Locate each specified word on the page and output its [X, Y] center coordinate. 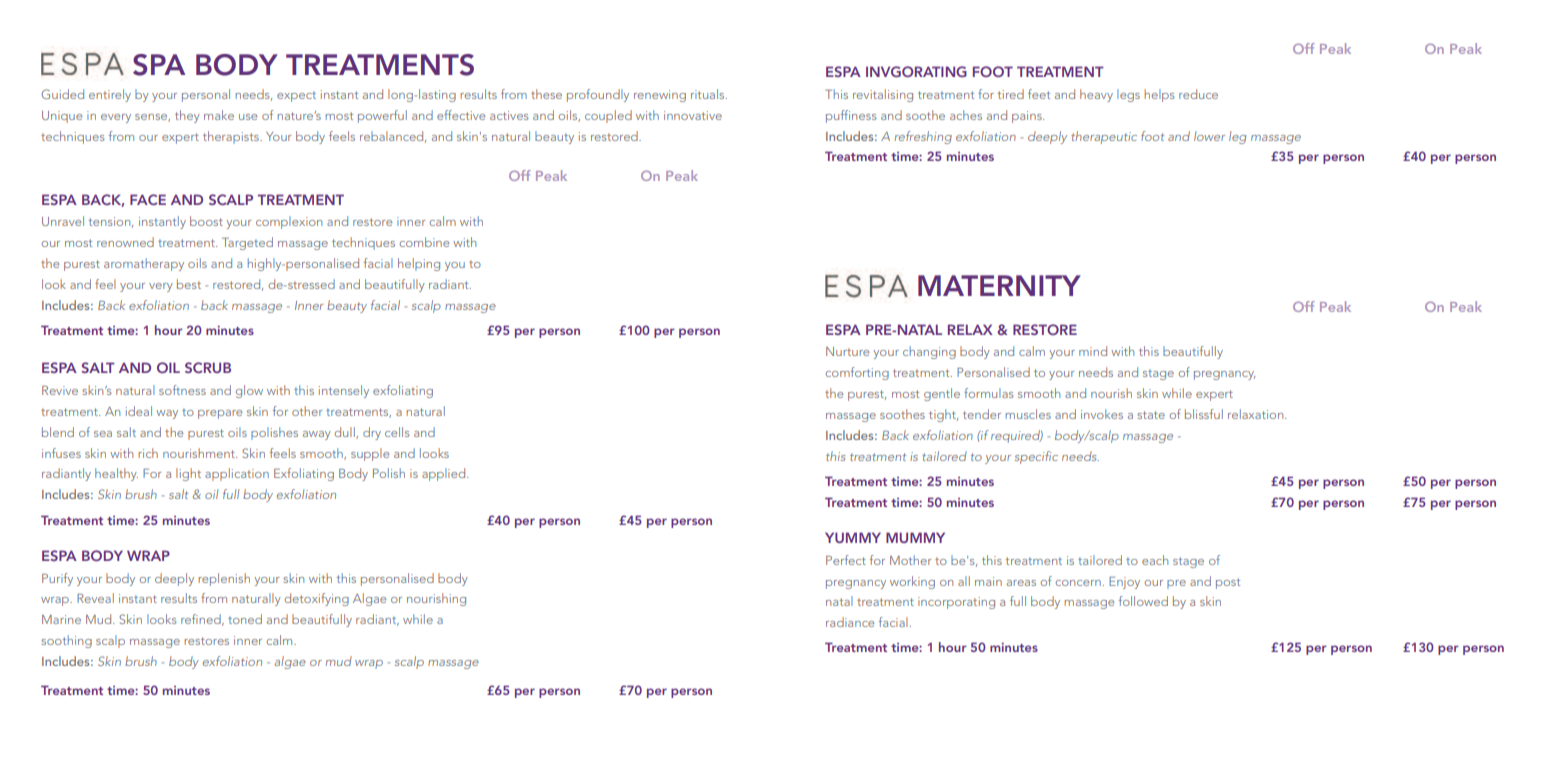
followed [1143, 601]
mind [1093, 351]
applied [445, 474]
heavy [1096, 95]
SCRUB [208, 367]
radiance [850, 622]
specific [1036, 457]
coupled [608, 116]
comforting [857, 373]
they [187, 116]
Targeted [247, 243]
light [188, 474]
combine [424, 242]
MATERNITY [999, 285]
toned [245, 619]
